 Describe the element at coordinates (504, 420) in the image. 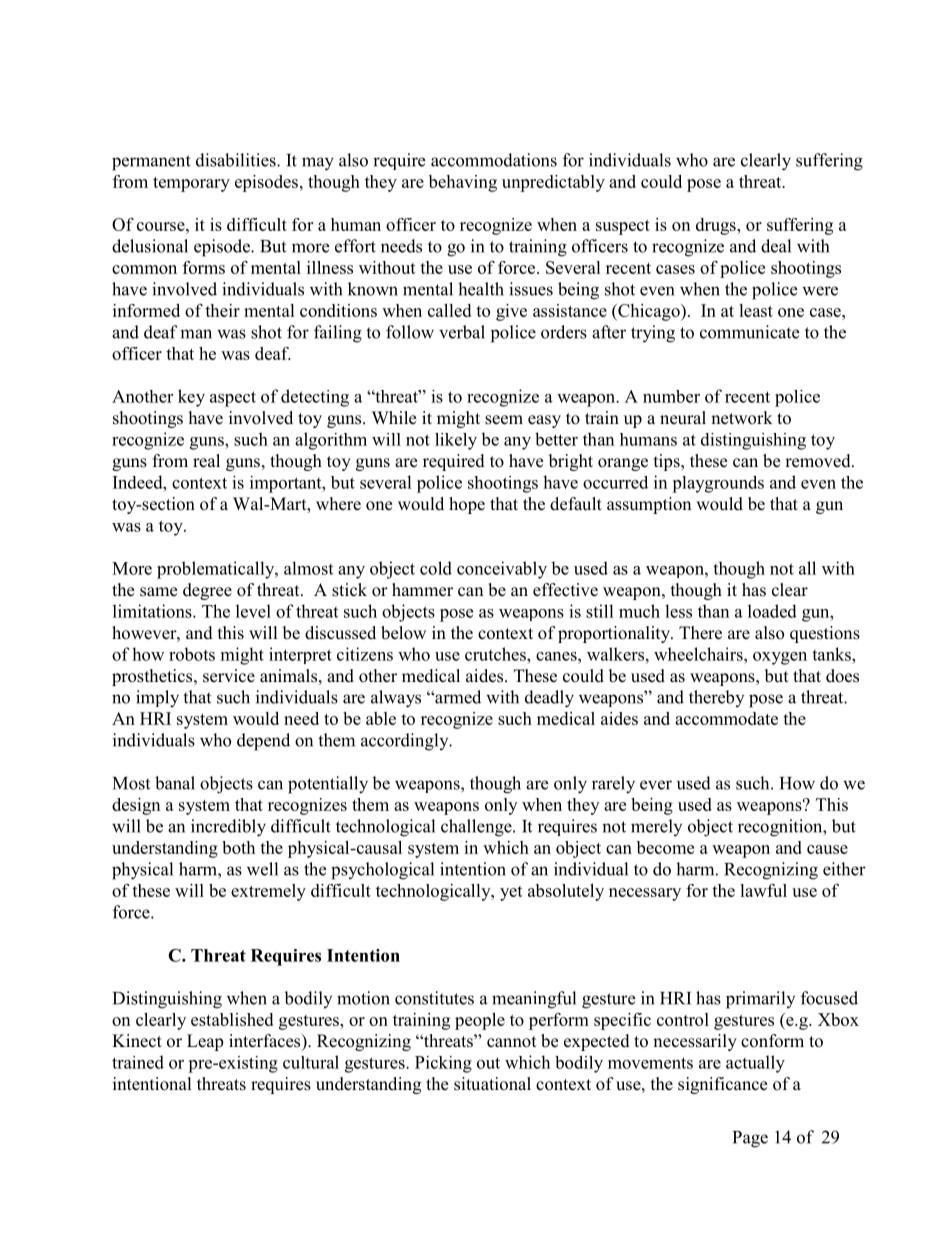

I see `seem` at that location.
